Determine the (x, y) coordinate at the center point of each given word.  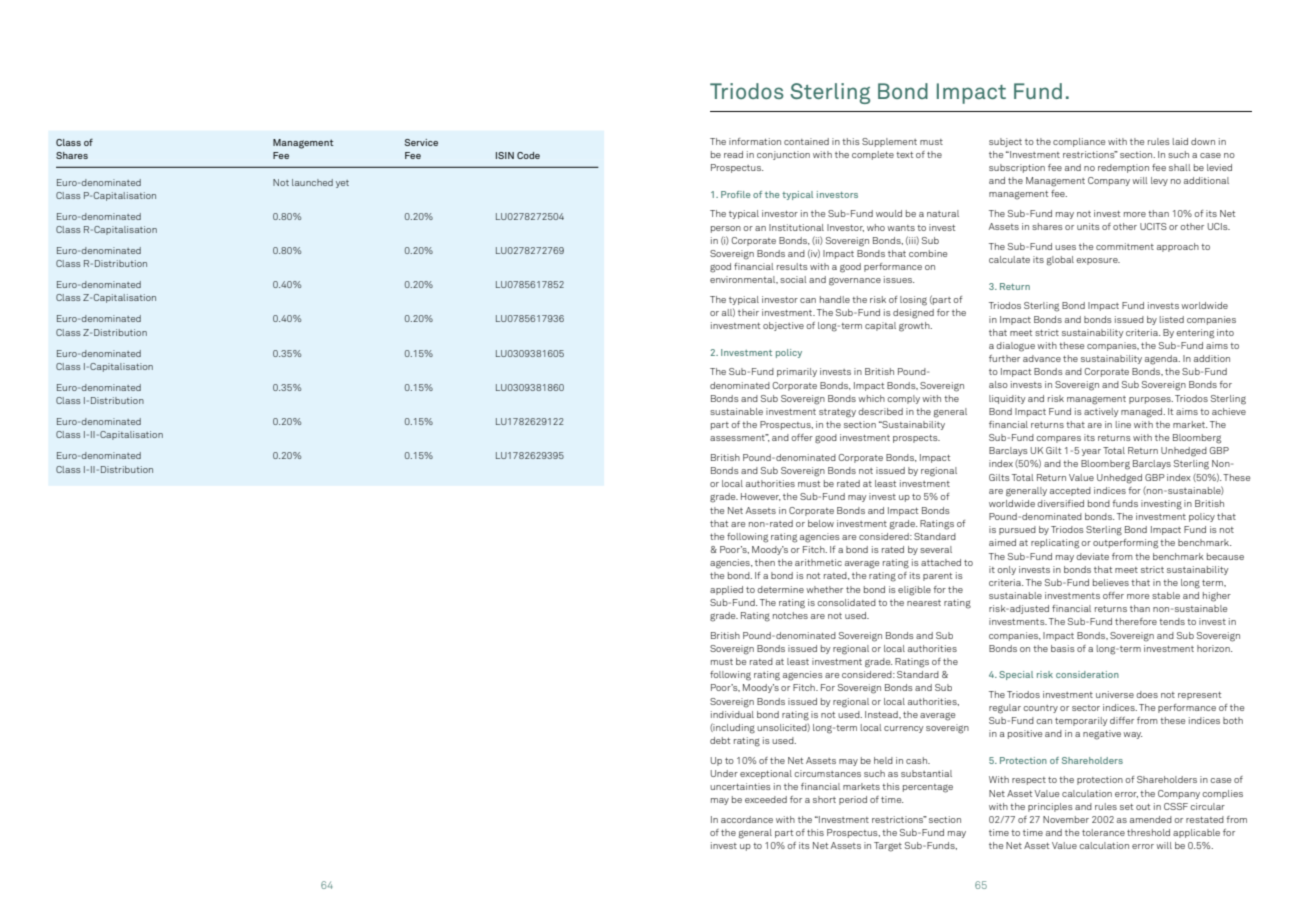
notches (790, 615)
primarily (797, 372)
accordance (747, 819)
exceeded (766, 799)
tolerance (1103, 832)
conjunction (783, 155)
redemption (1123, 168)
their (748, 312)
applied (726, 590)
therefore (1136, 621)
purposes (1151, 400)
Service (421, 142)
